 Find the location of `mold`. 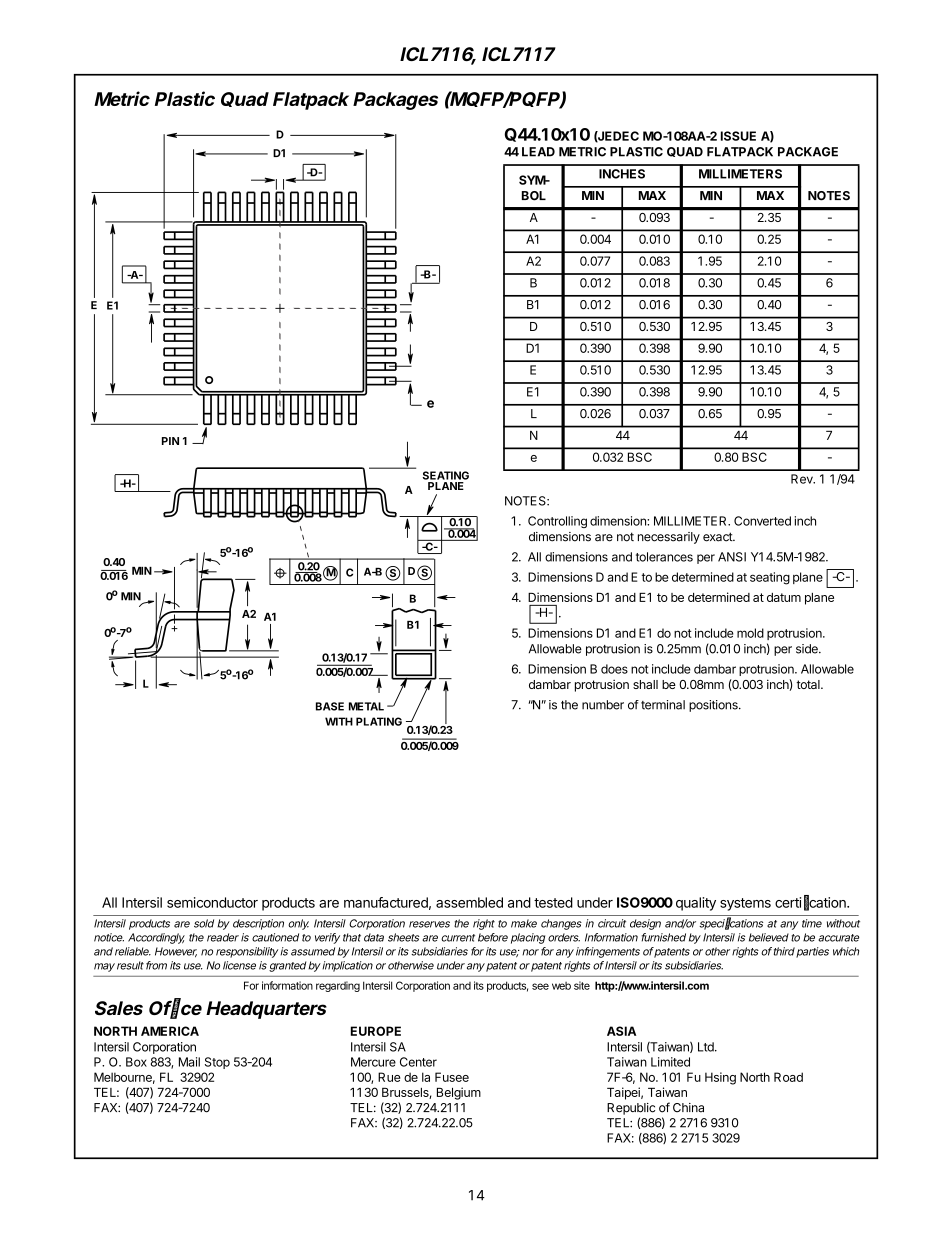

mold is located at coordinates (750, 633).
